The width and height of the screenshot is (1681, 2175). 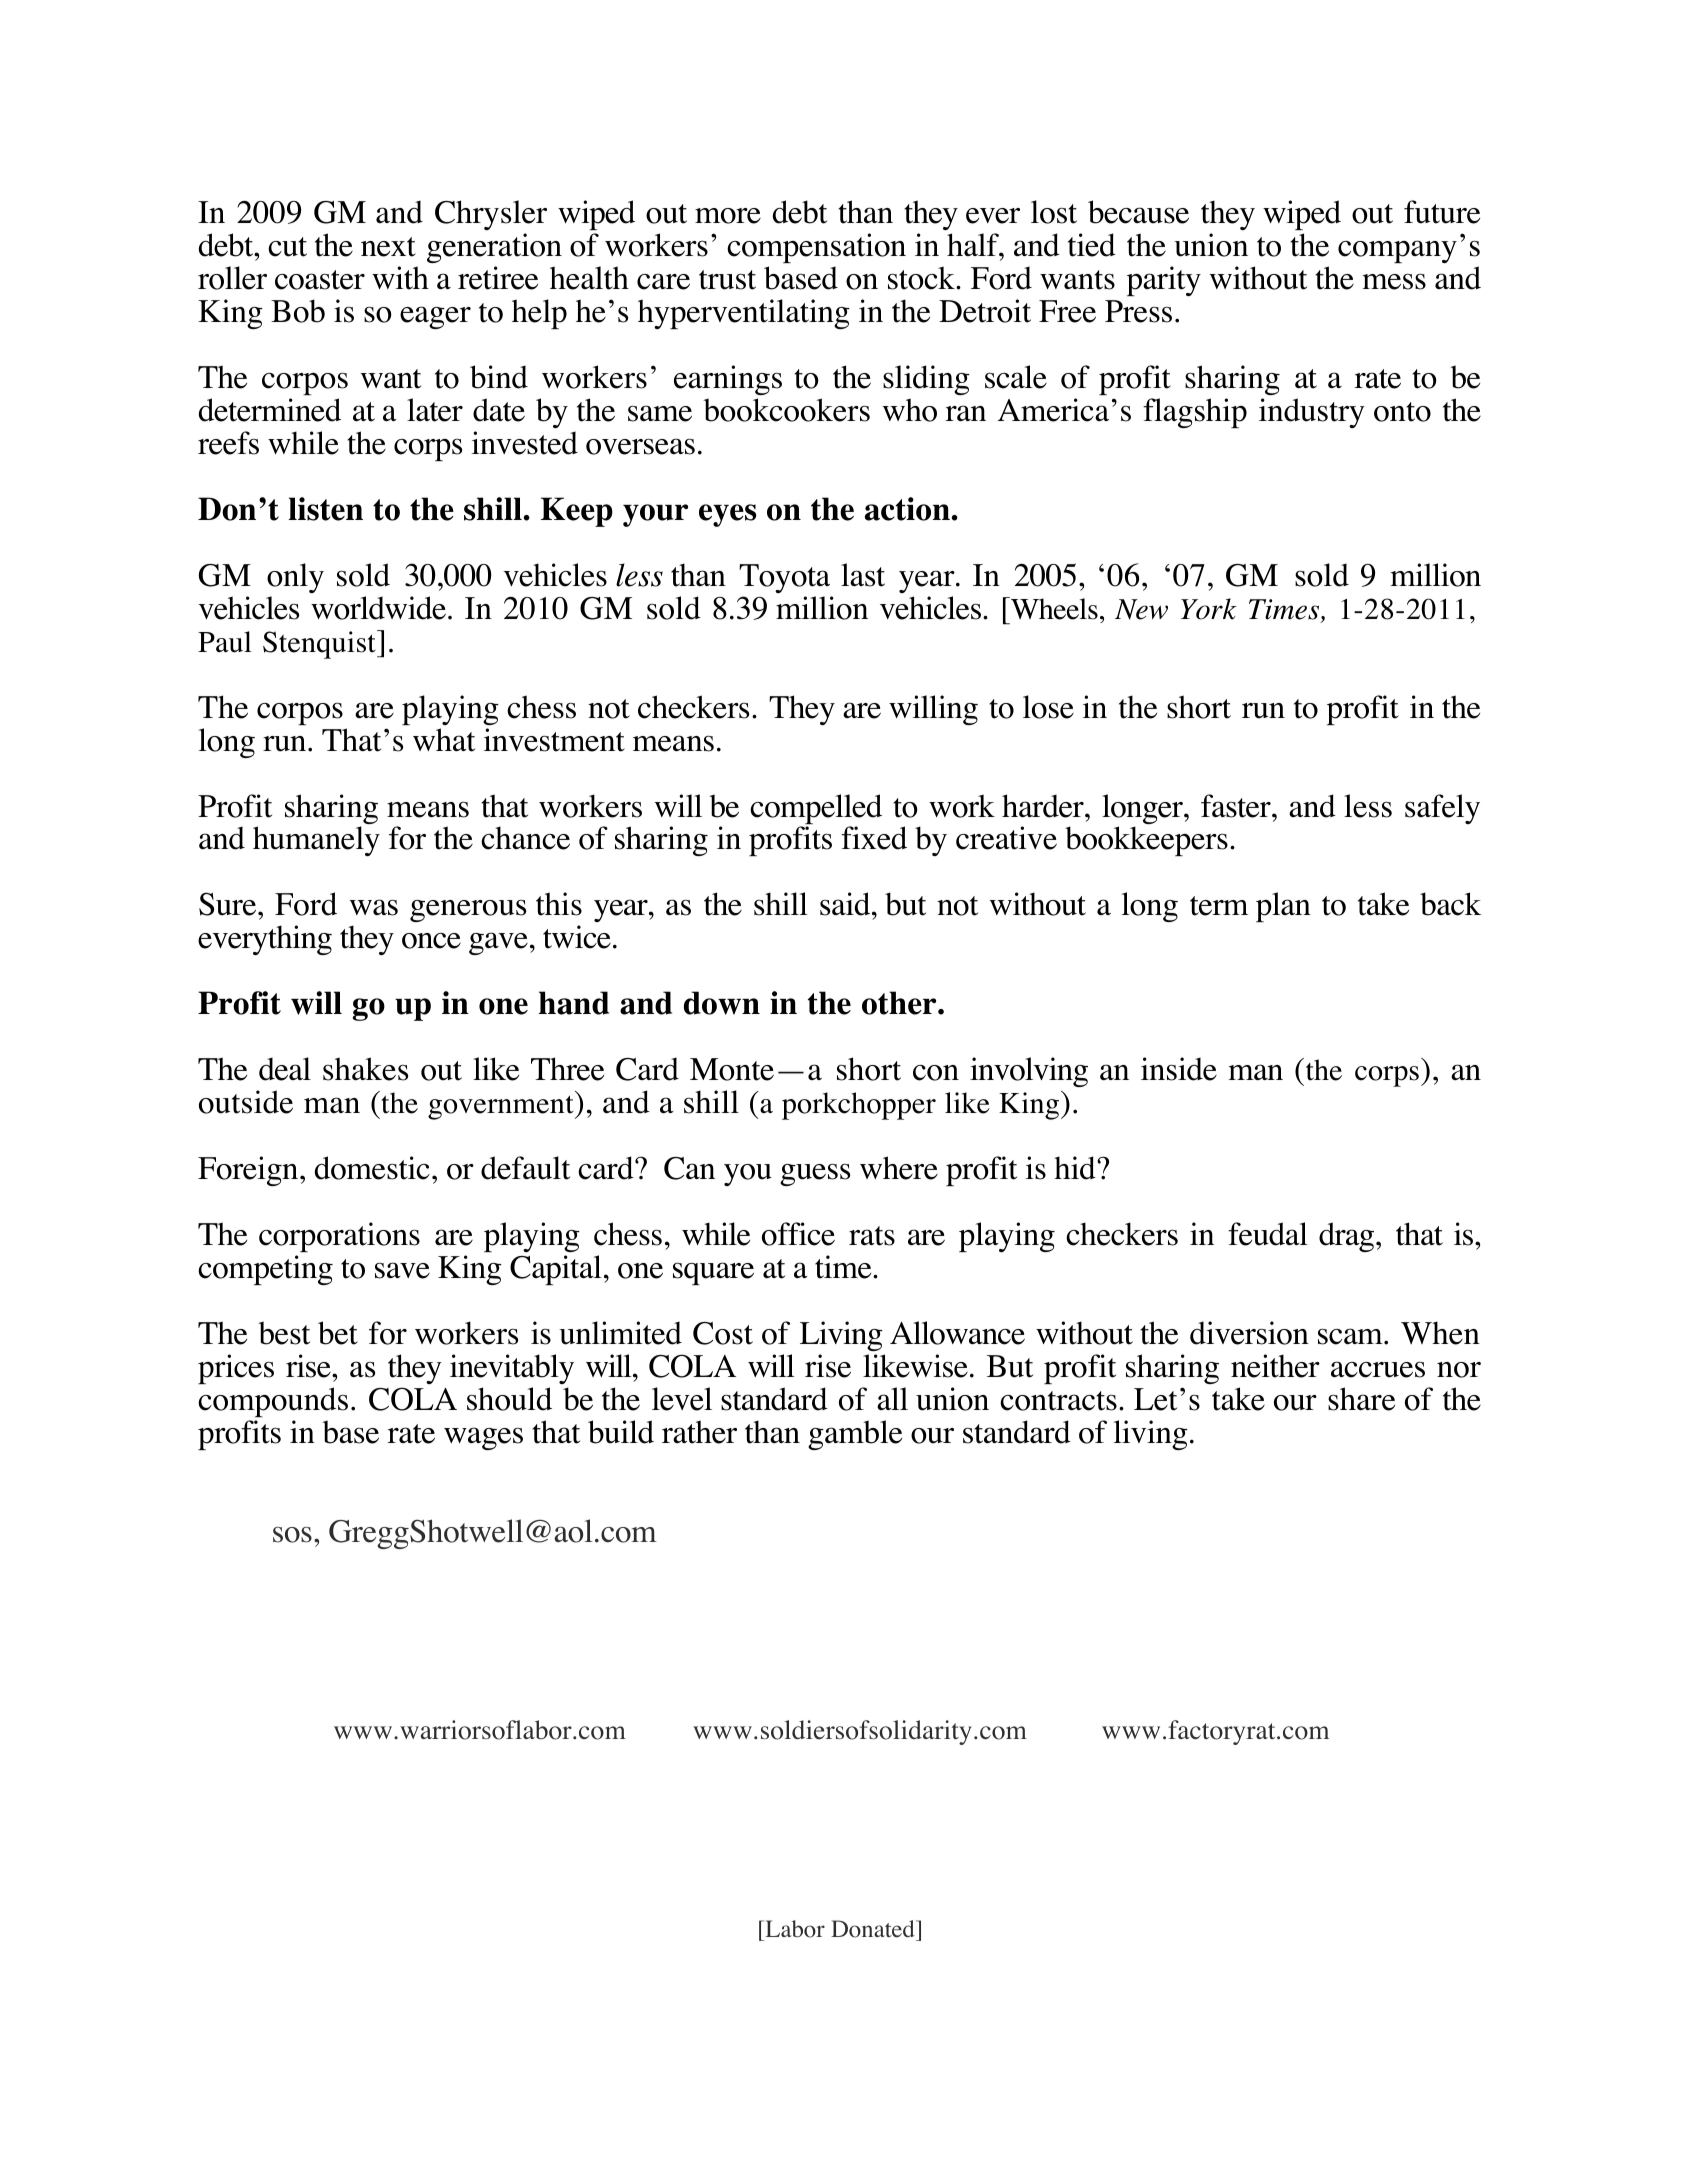 I want to click on gamble, so click(x=855, y=1435).
